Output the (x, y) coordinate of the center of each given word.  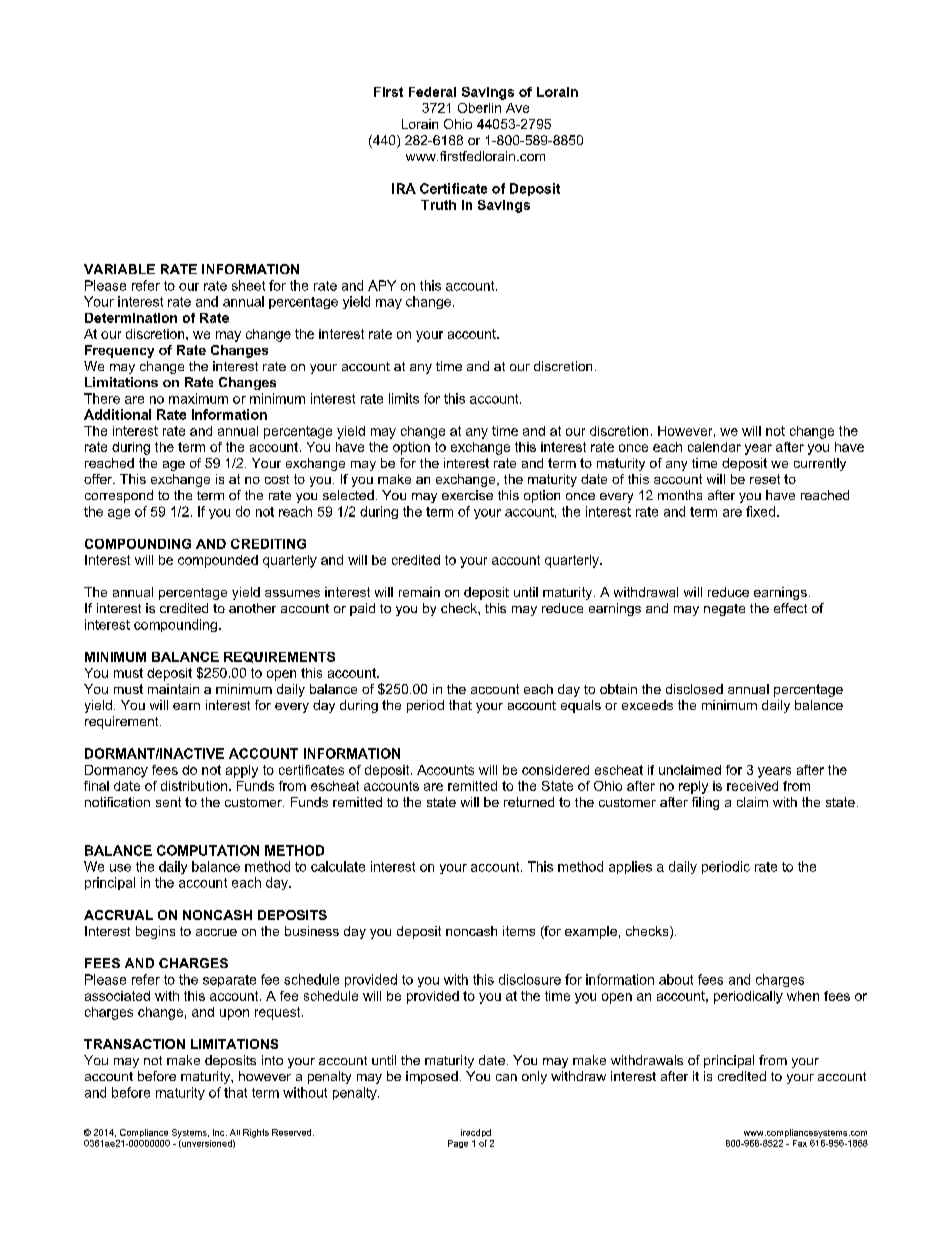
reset (765, 479)
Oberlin (479, 108)
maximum (198, 398)
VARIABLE (119, 269)
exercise (467, 495)
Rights (256, 1133)
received (752, 786)
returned (529, 802)
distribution (194, 786)
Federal (432, 92)
